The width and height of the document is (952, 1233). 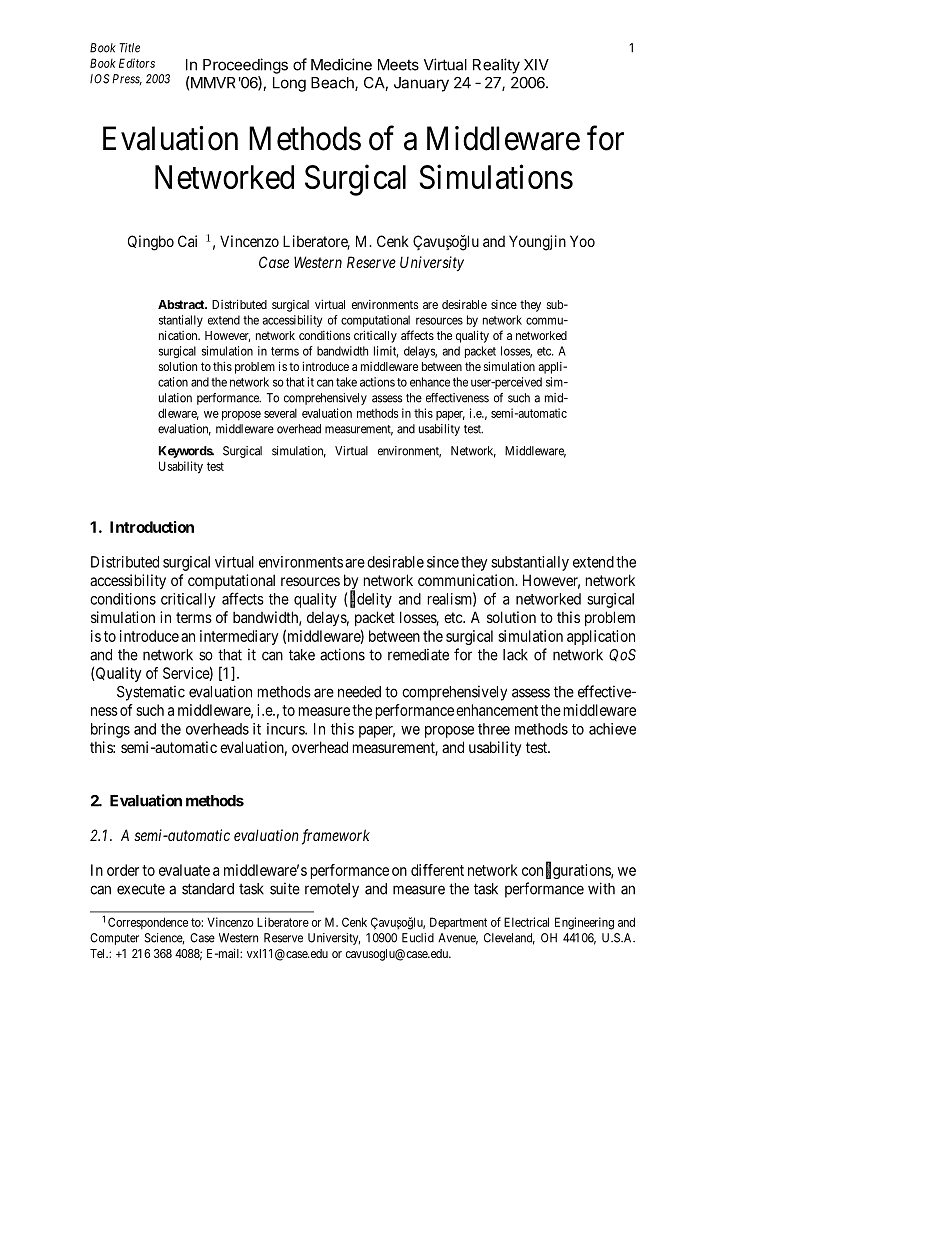 I want to click on Electrical, so click(x=526, y=922).
